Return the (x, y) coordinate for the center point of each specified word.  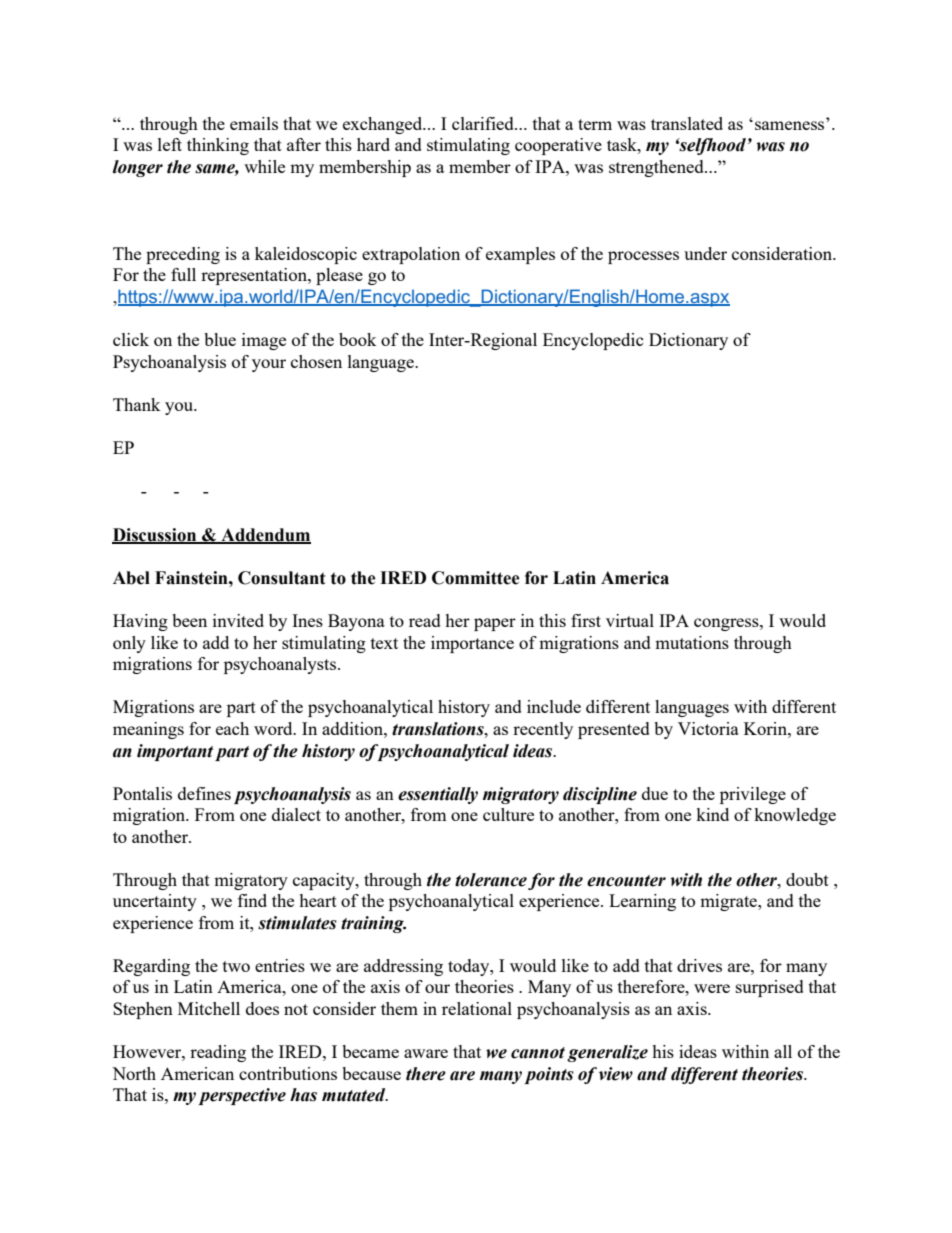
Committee (476, 578)
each (232, 728)
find (252, 900)
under (705, 253)
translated (687, 123)
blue (220, 339)
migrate (729, 902)
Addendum (265, 535)
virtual (630, 620)
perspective (242, 1096)
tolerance (491, 880)
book (358, 339)
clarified (484, 123)
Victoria (708, 728)
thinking (218, 146)
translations (439, 729)
